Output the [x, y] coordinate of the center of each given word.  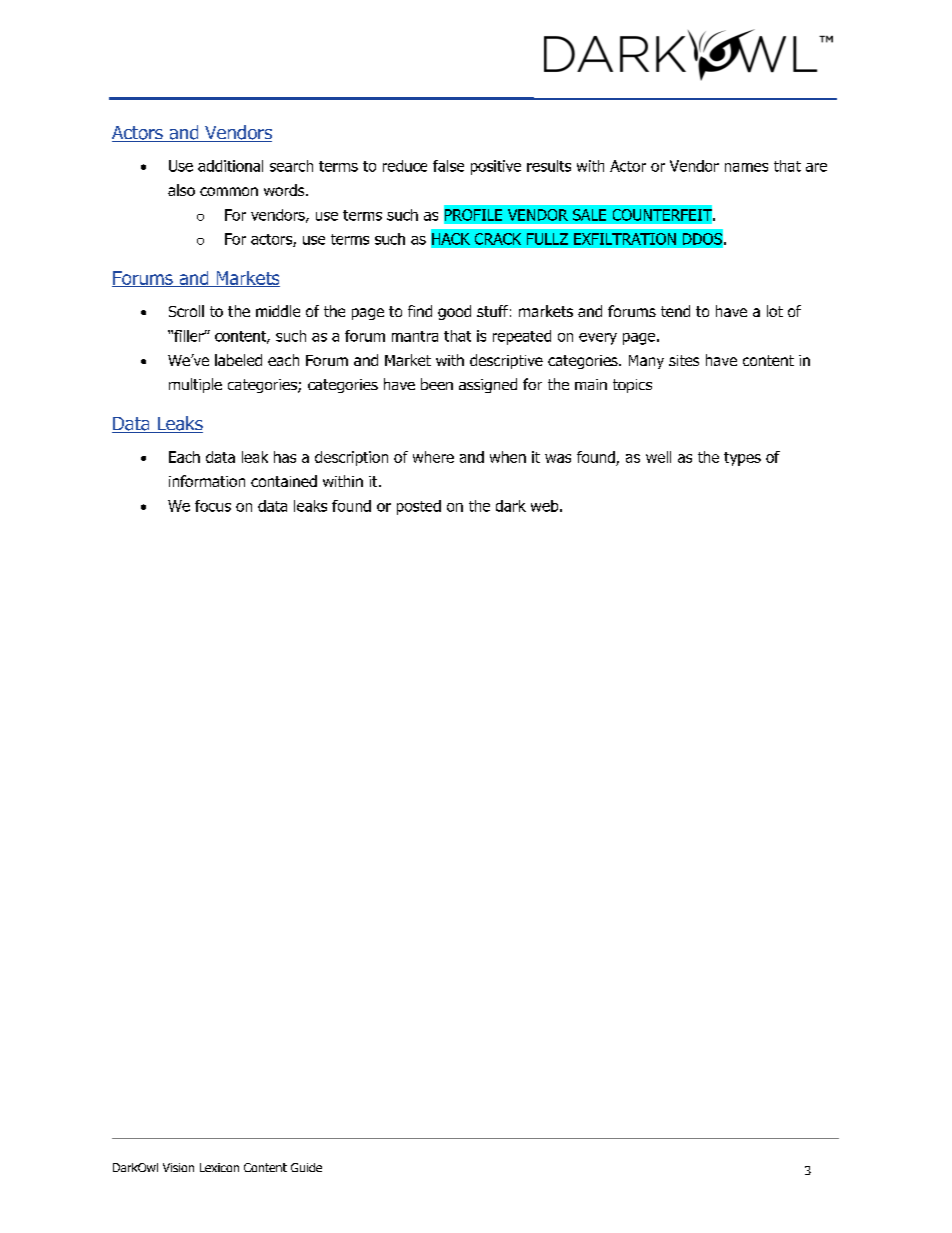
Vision [178, 1167]
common [229, 191]
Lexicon [219, 1167]
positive [496, 167]
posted [419, 507]
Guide [306, 1167]
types [742, 459]
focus [213, 506]
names [746, 167]
